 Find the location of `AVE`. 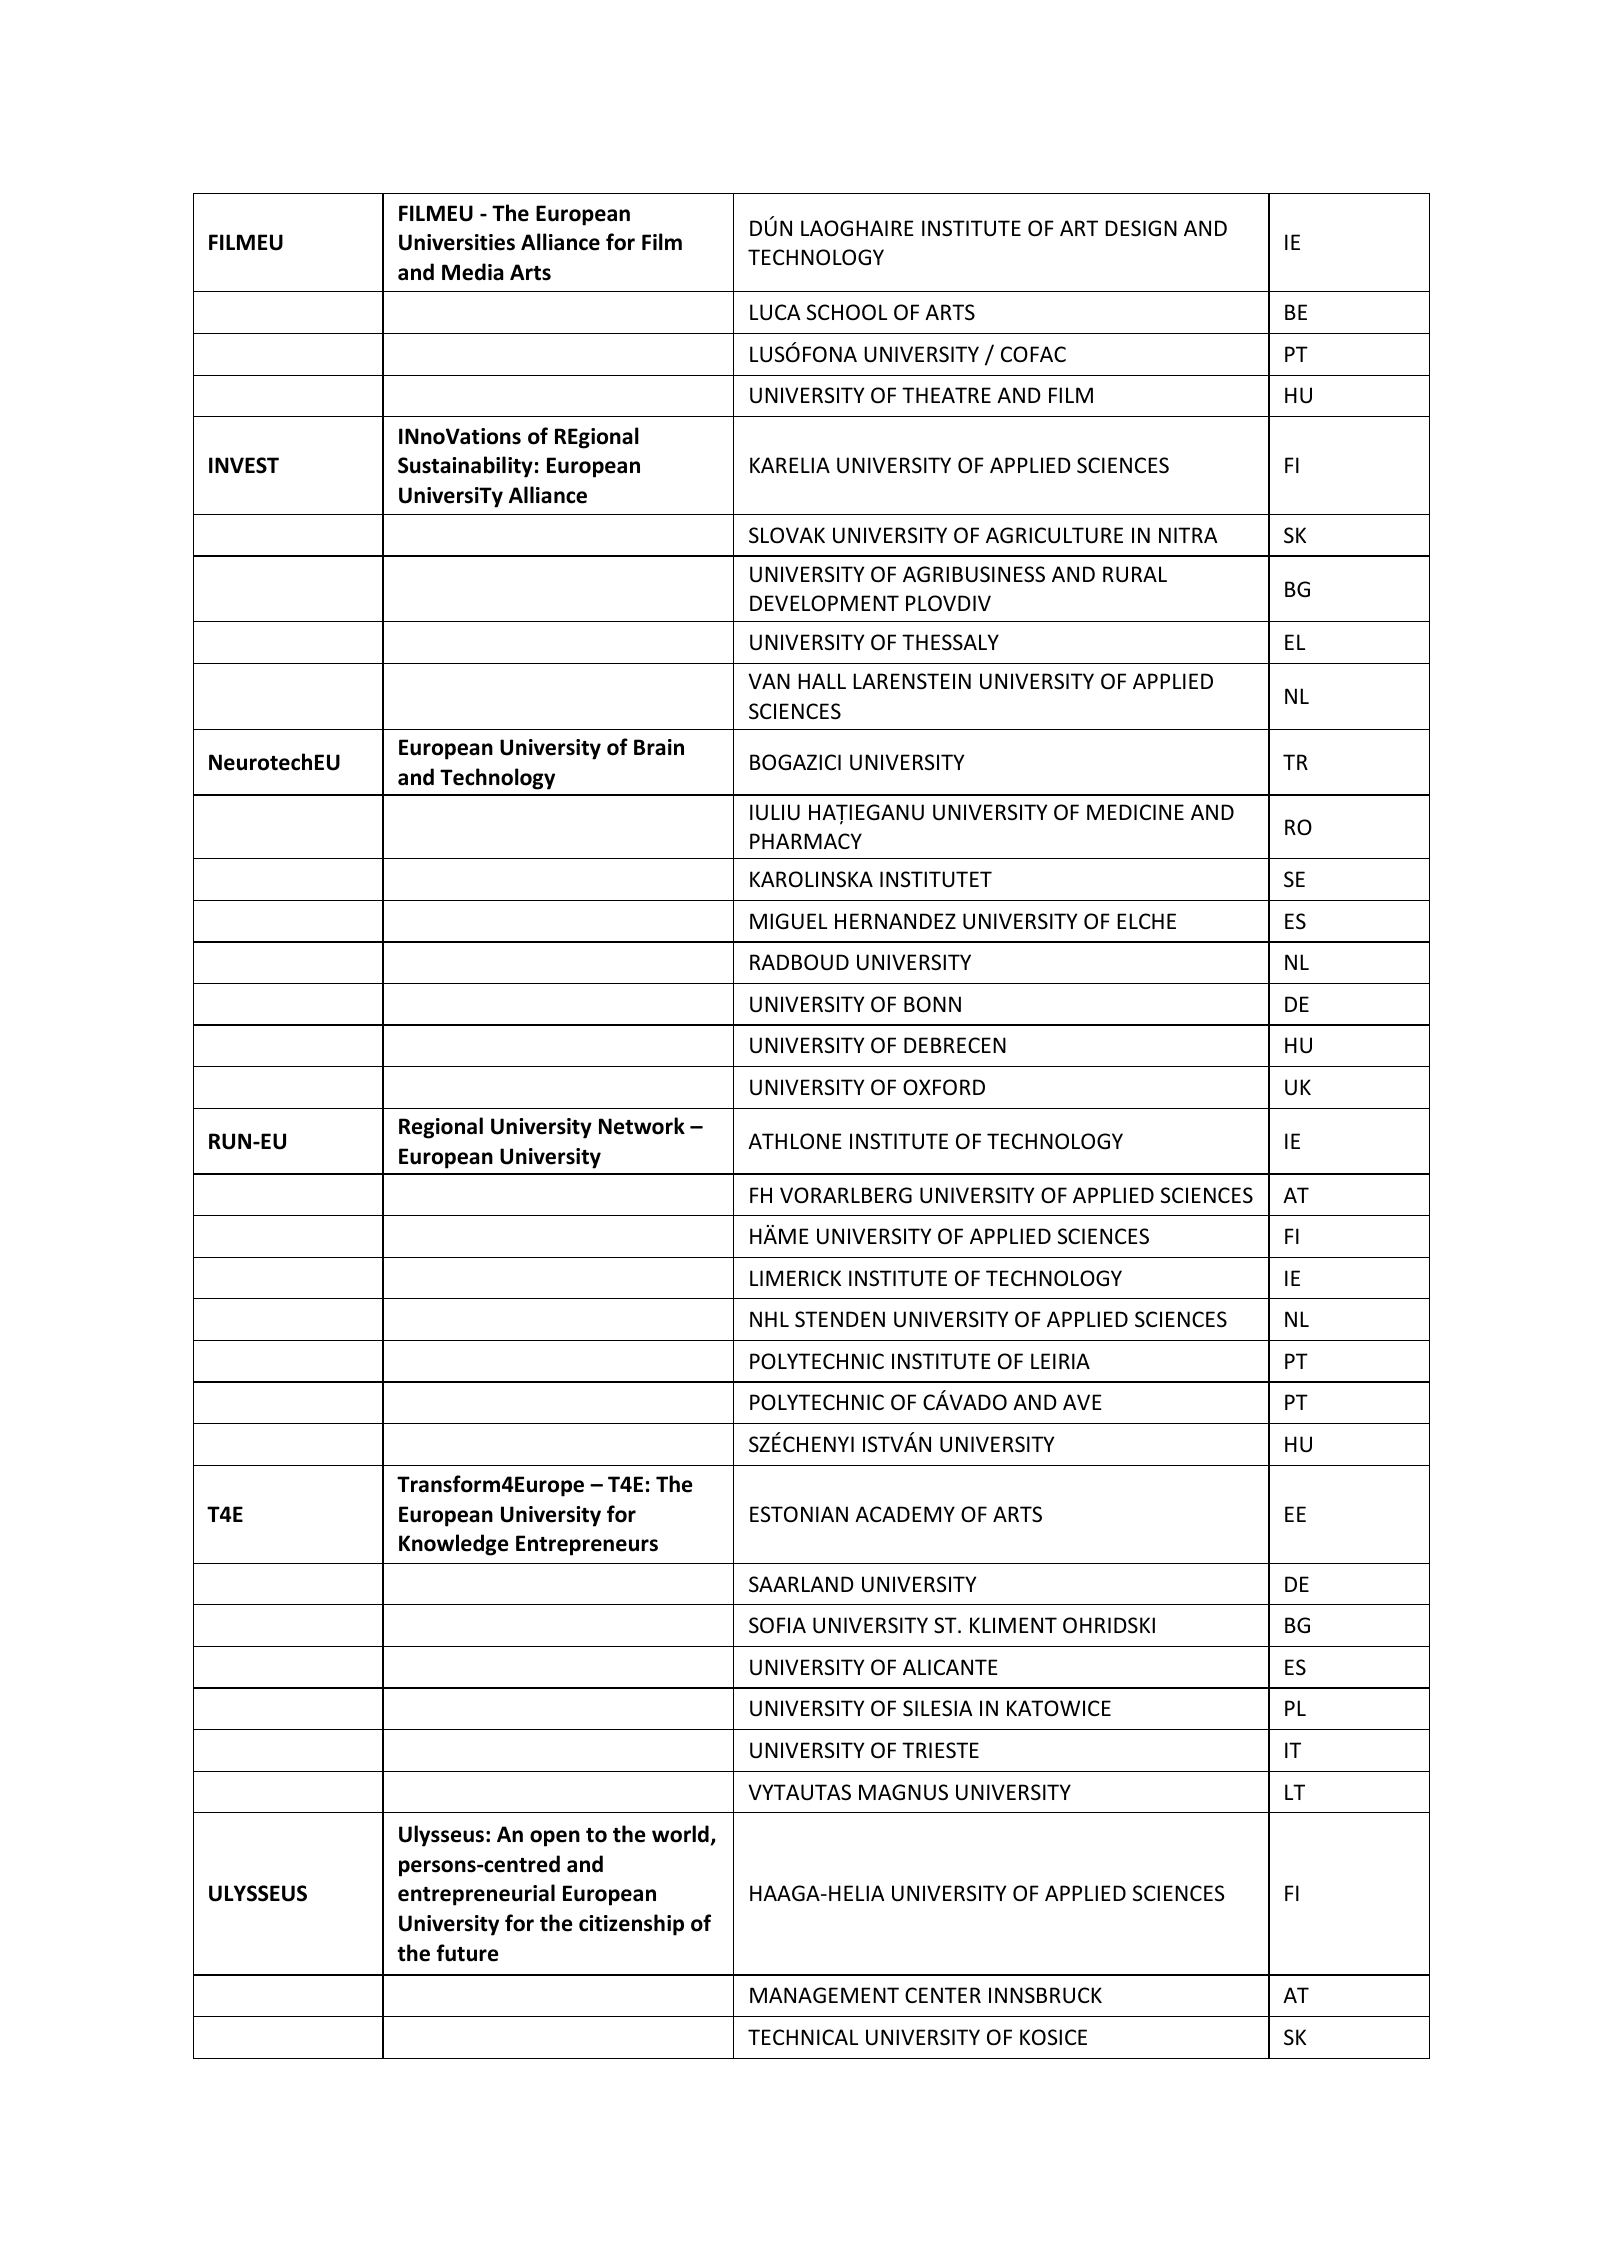

AVE is located at coordinates (1082, 1402).
